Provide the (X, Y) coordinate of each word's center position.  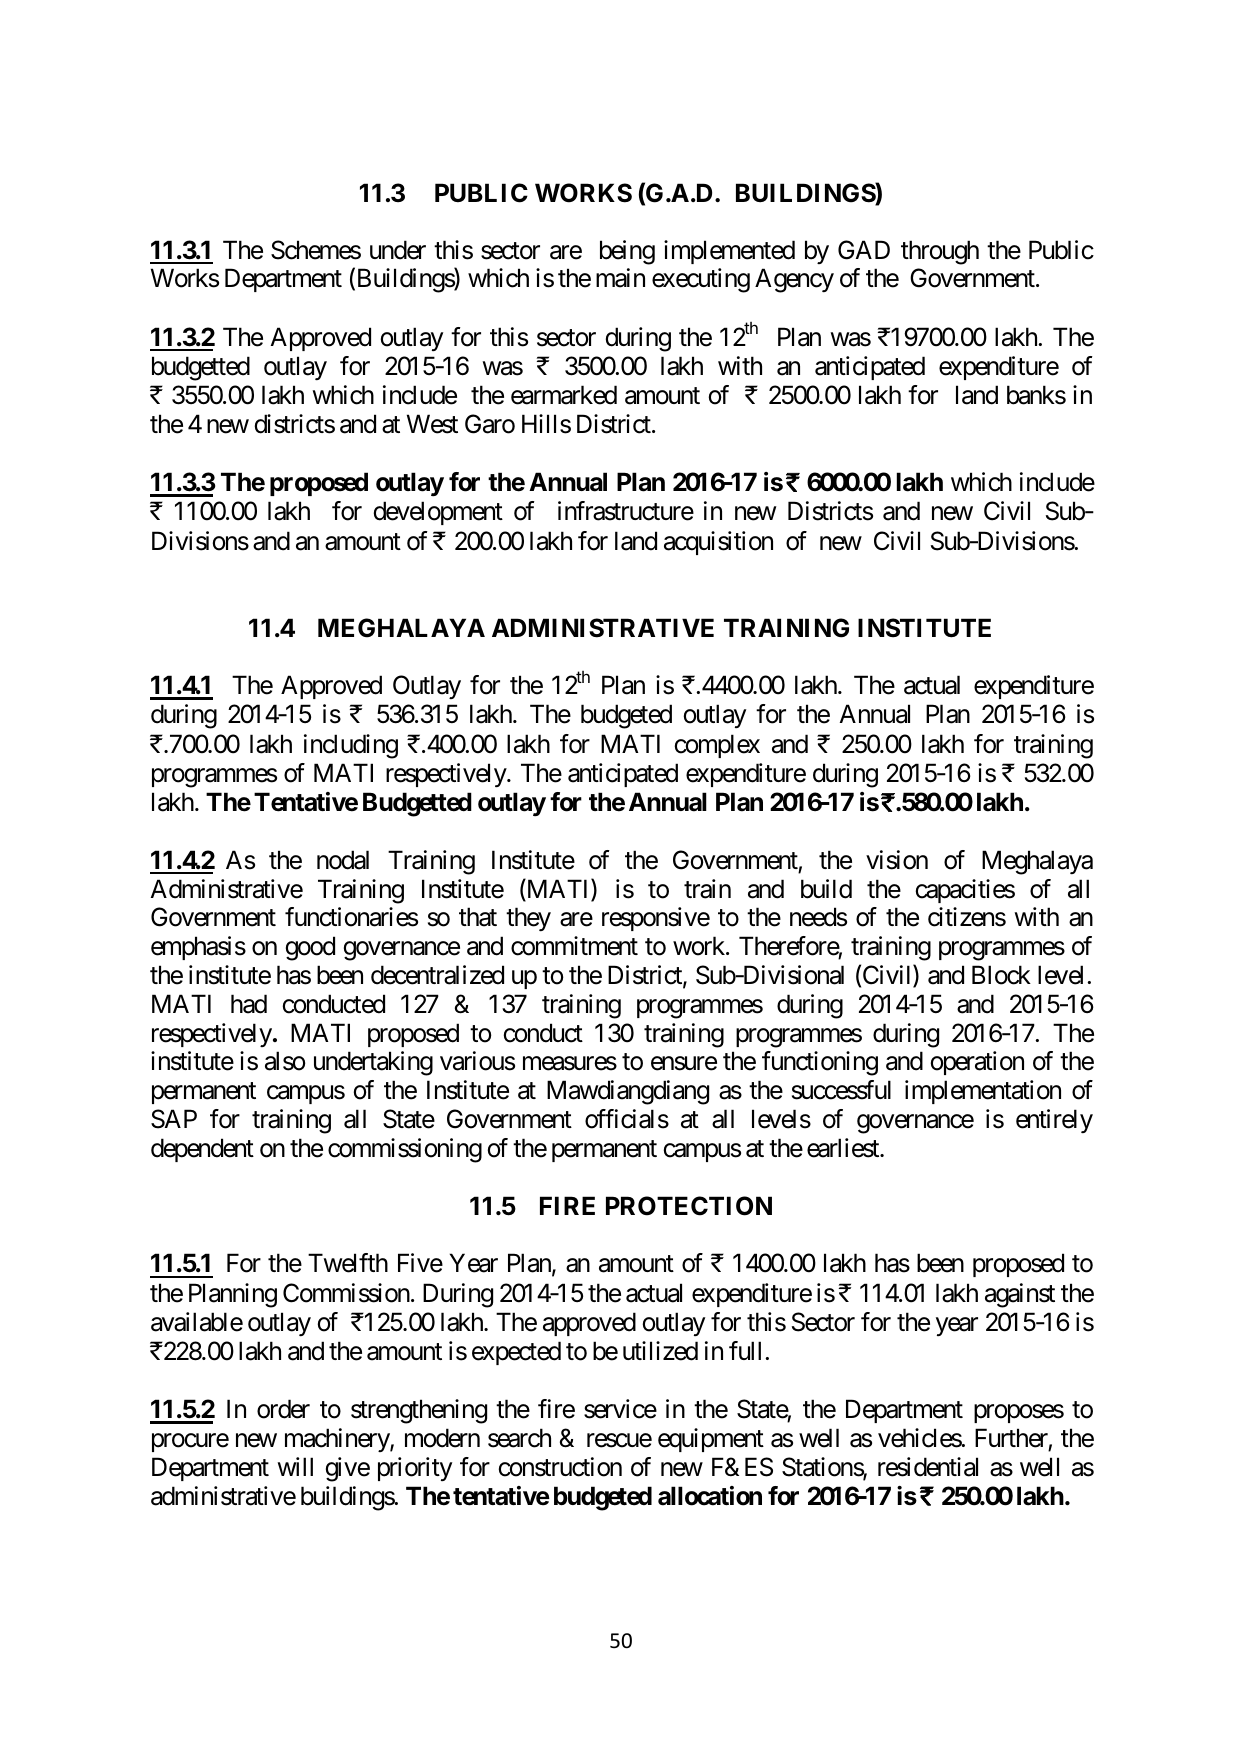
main (620, 278)
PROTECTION (689, 1206)
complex (717, 746)
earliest (844, 1148)
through (940, 252)
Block (1001, 975)
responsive (656, 919)
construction (560, 1467)
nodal (343, 860)
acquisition (718, 543)
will (295, 1466)
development (438, 513)
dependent (202, 1150)
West (432, 424)
